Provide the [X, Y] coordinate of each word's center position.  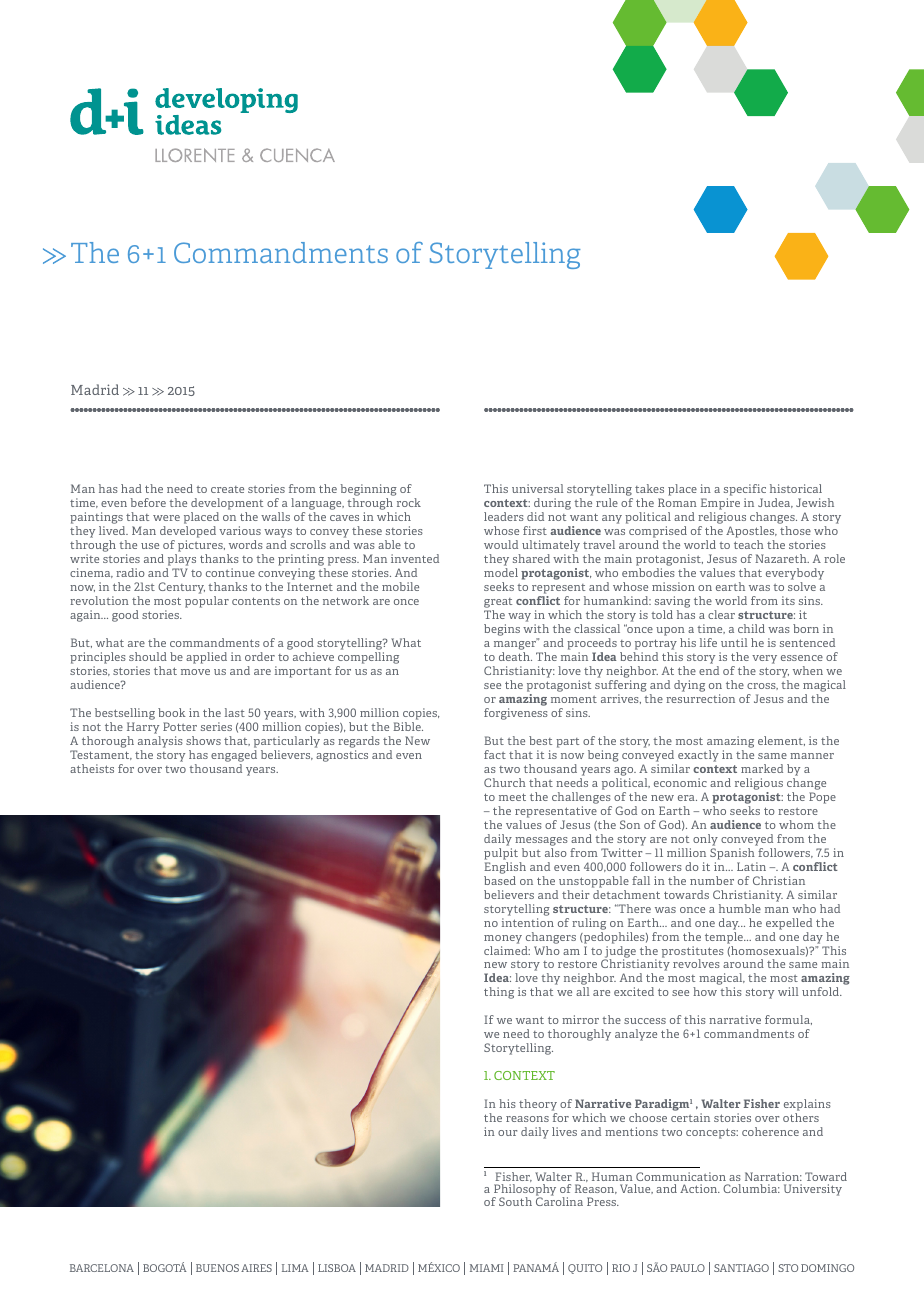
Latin [751, 866]
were [166, 518]
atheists [92, 768]
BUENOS [217, 1268]
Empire [720, 504]
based [500, 880]
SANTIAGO [741, 1268]
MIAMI [487, 1268]
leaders [504, 516]
